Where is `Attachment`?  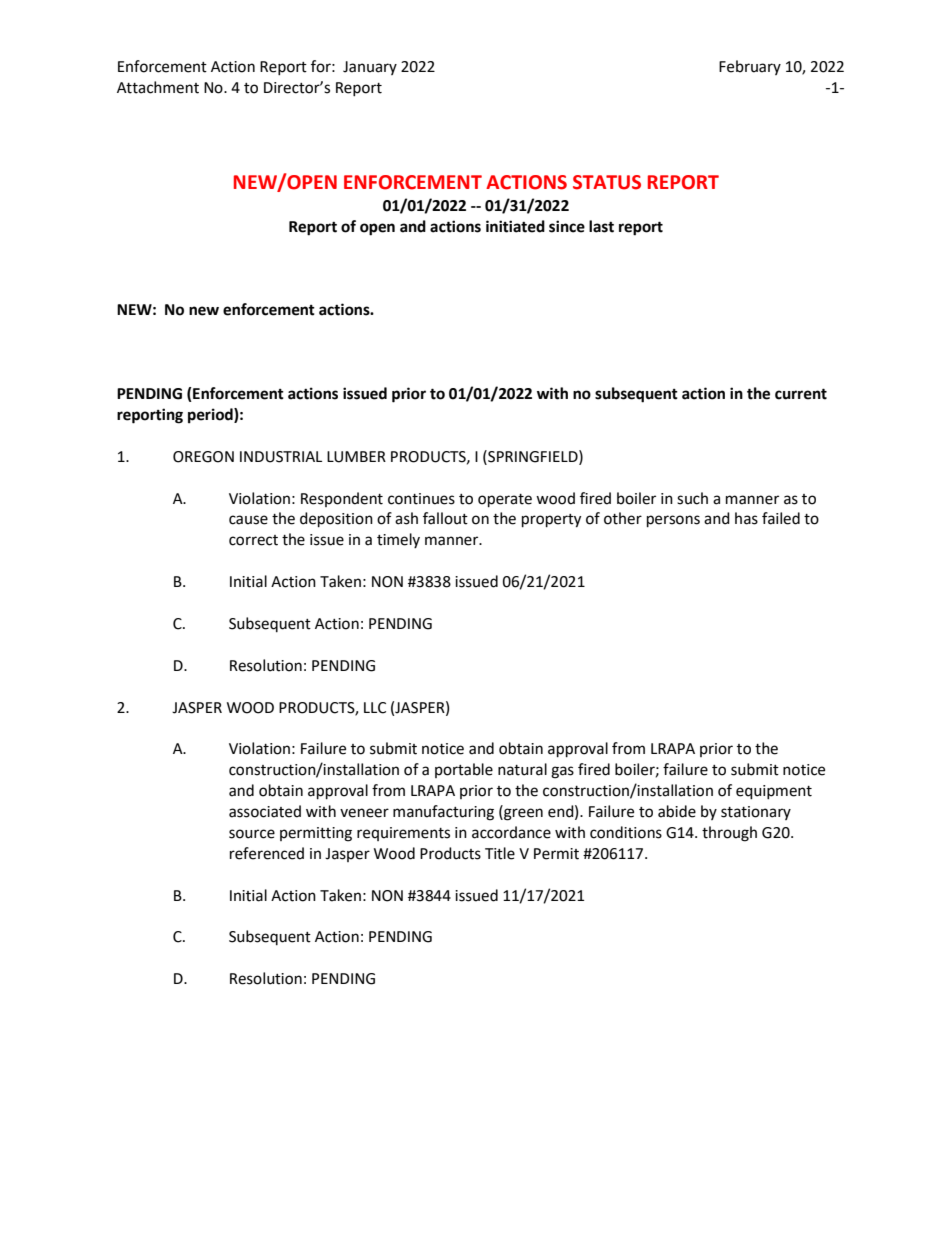
Attachment is located at coordinates (158, 87).
